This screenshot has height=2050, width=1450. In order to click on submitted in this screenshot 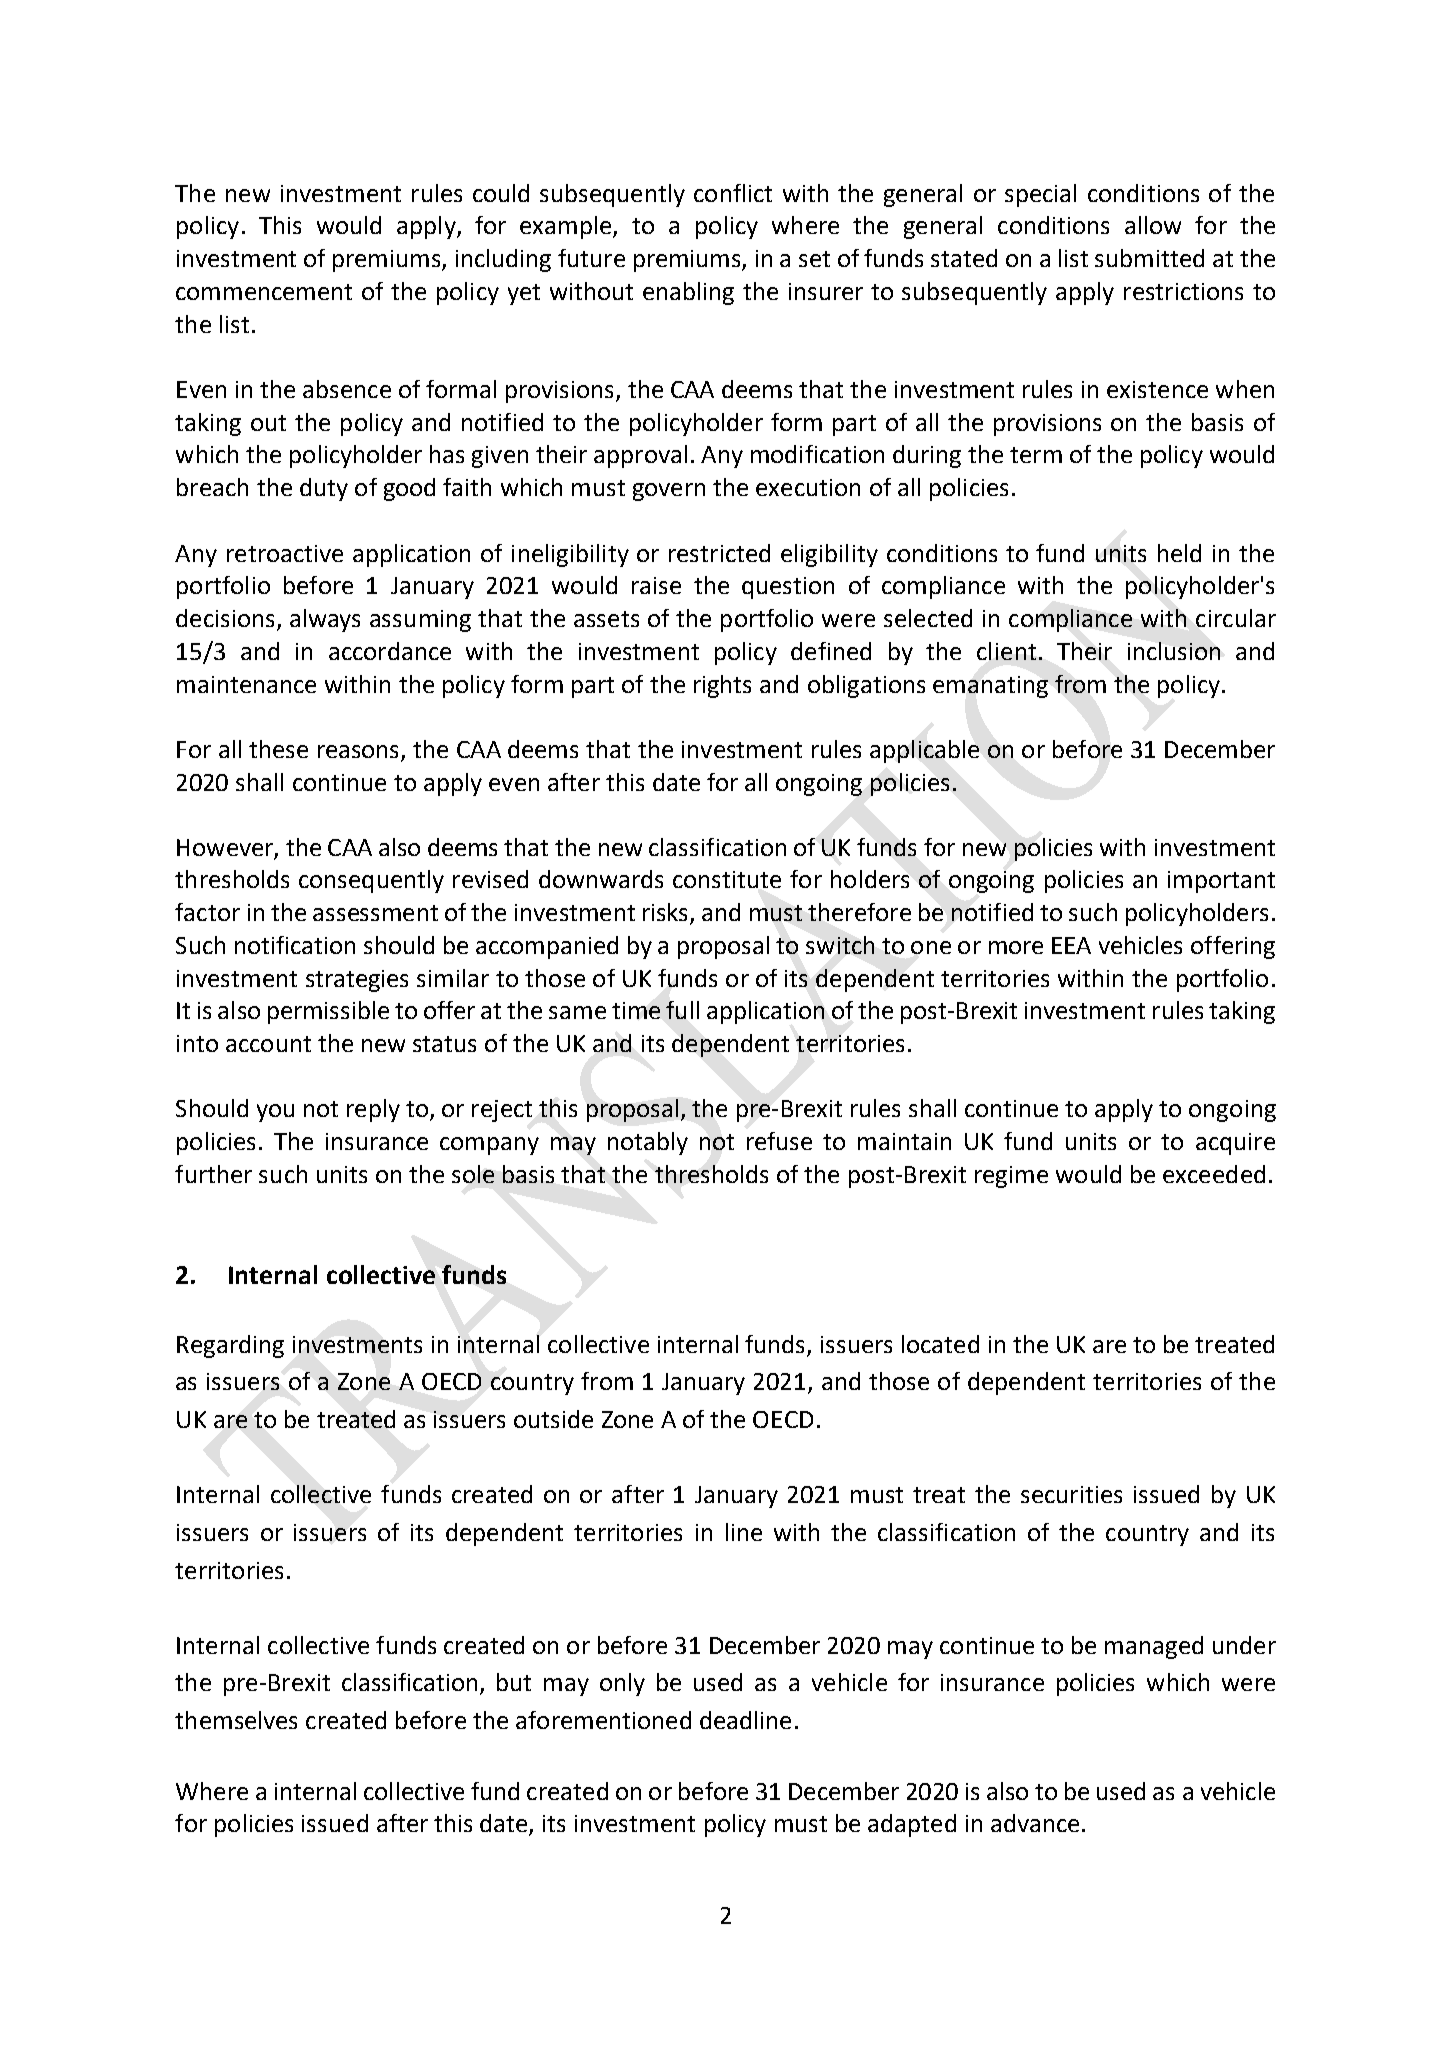, I will do `click(1149, 258)`.
